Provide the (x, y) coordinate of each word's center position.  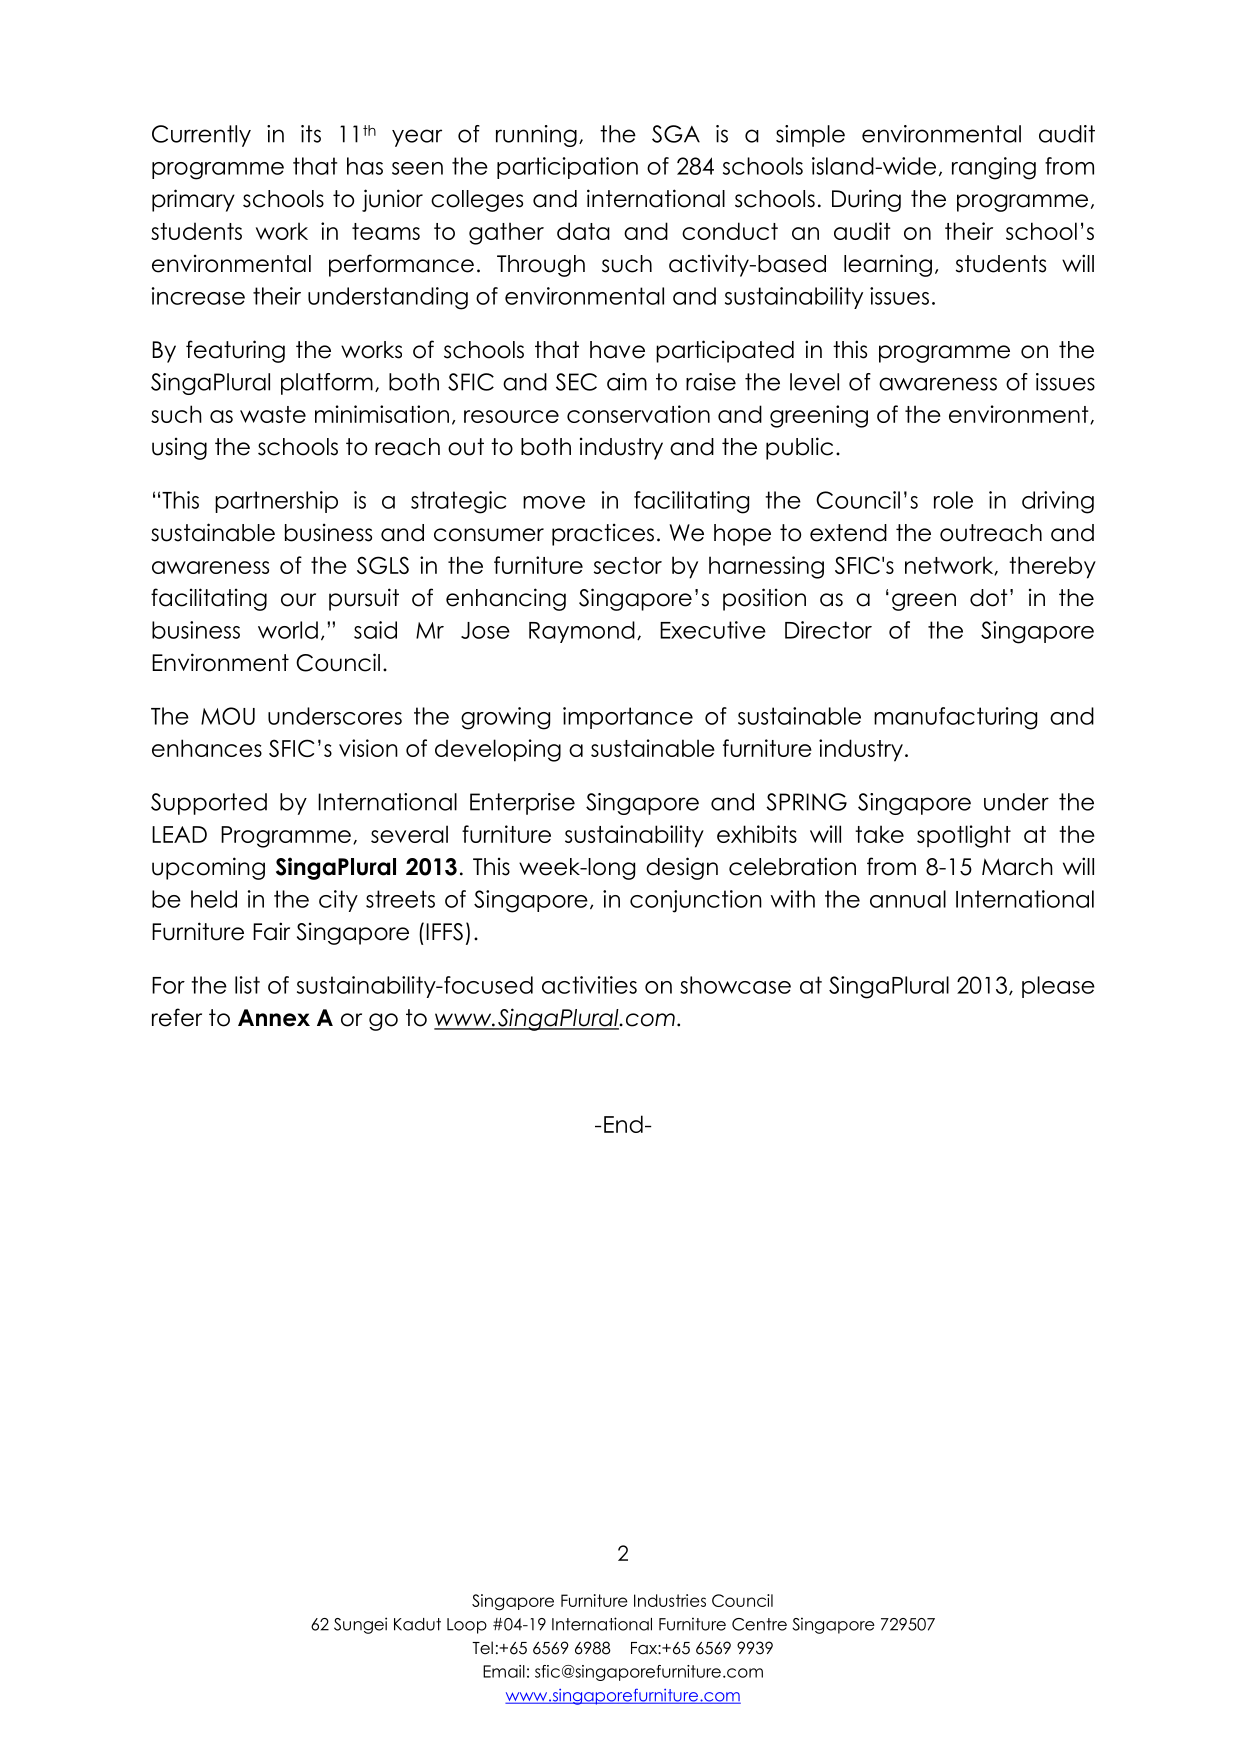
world (288, 630)
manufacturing (955, 718)
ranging (994, 168)
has (365, 166)
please (1058, 987)
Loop (467, 1626)
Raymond (582, 632)
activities (589, 985)
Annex (274, 1018)
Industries (670, 1600)
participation (567, 168)
